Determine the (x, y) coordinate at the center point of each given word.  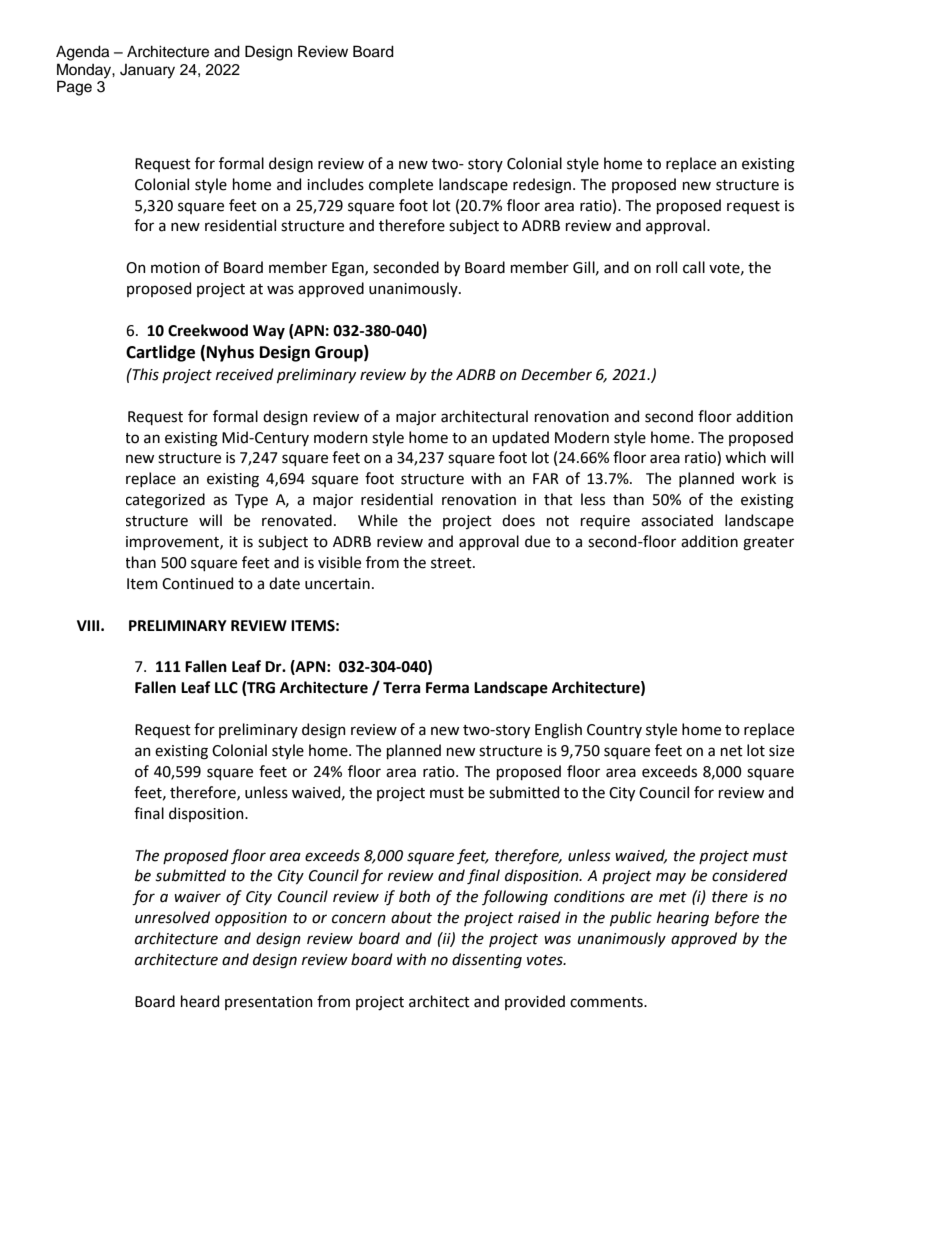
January (147, 71)
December (556, 374)
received (245, 374)
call (694, 267)
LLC (226, 688)
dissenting (487, 961)
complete (401, 185)
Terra (401, 688)
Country (614, 731)
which (745, 457)
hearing (683, 919)
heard (200, 1001)
